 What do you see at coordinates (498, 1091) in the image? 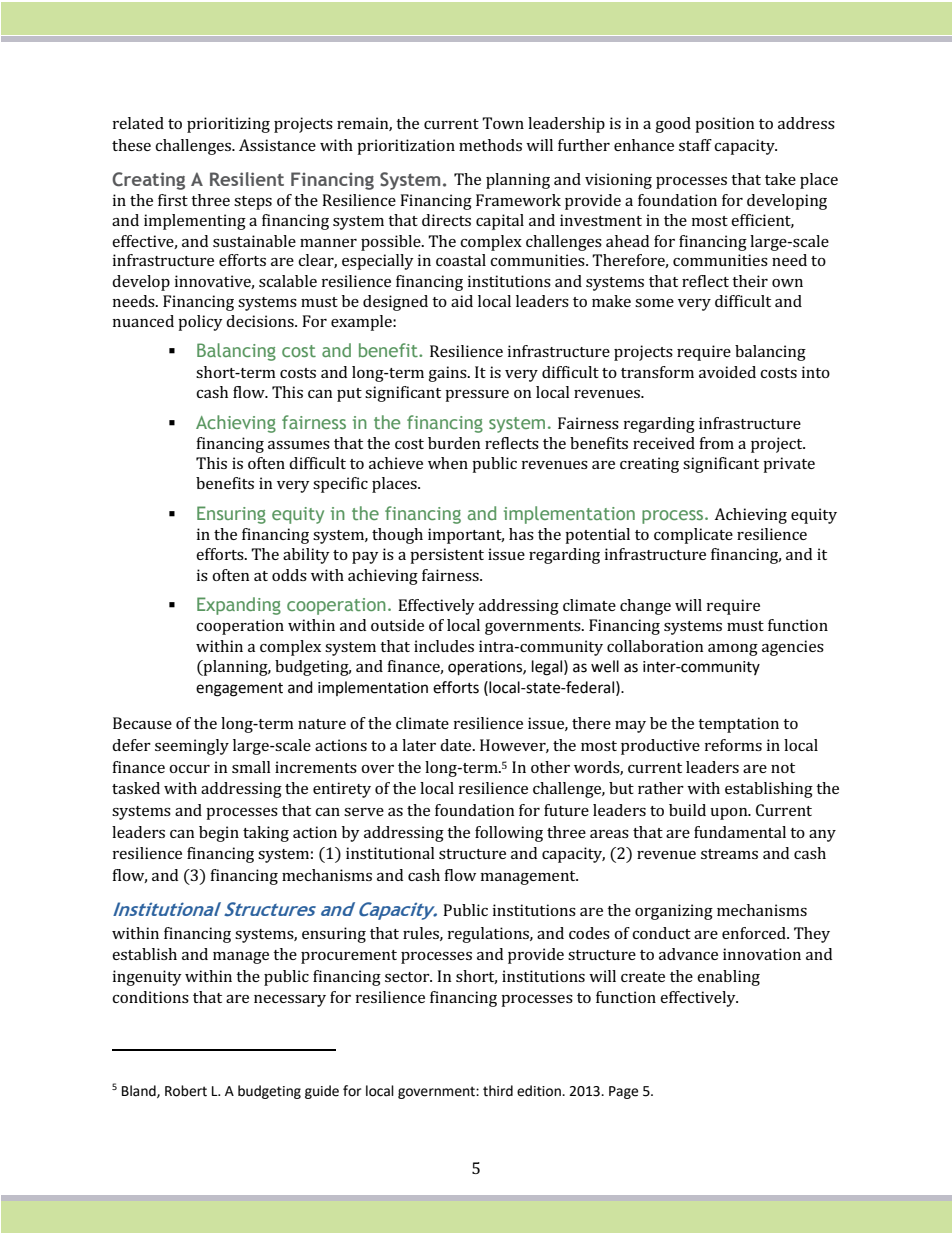
I see `third` at bounding box center [498, 1091].
